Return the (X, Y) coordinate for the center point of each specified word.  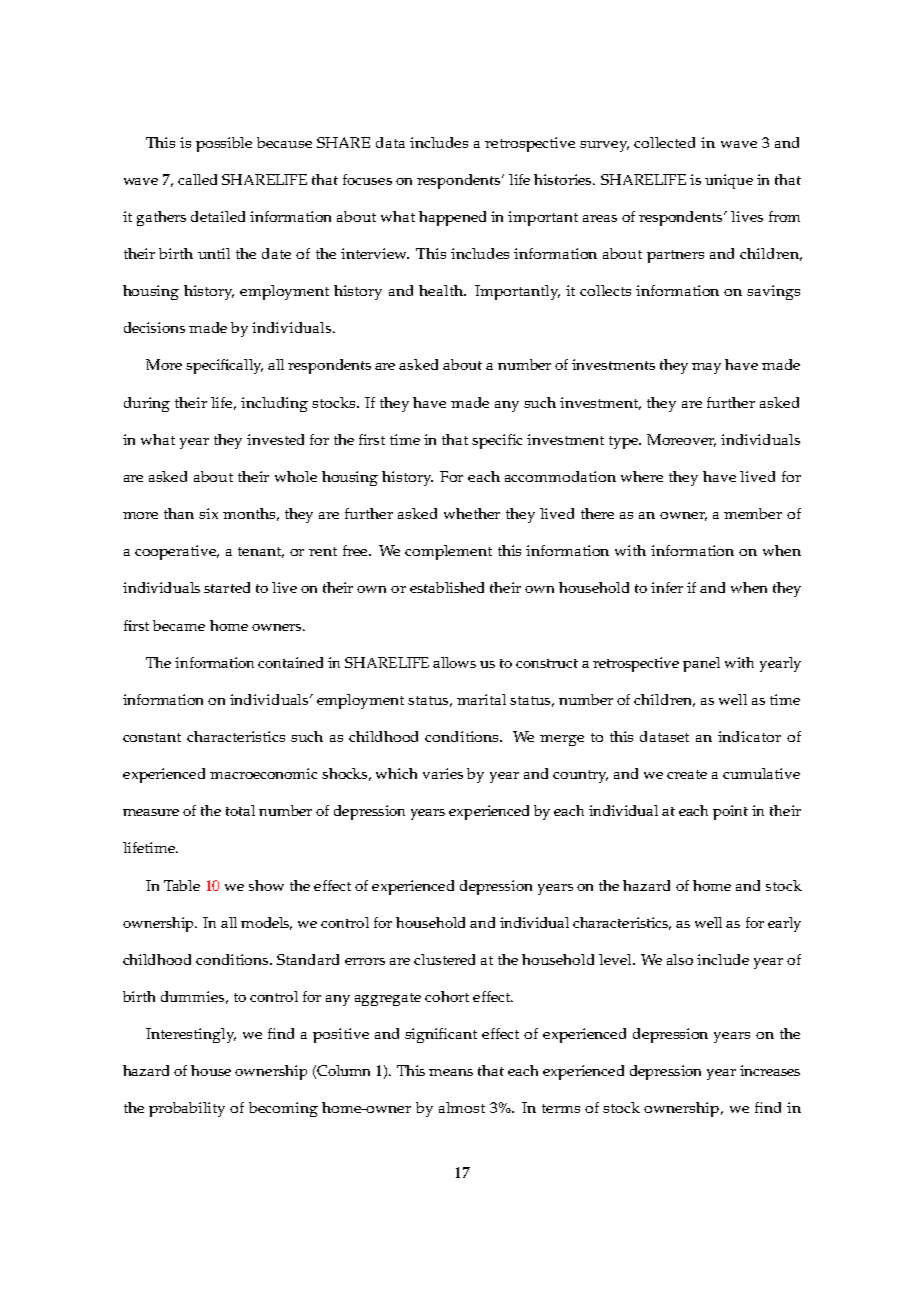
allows (454, 662)
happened (452, 218)
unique (729, 181)
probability (187, 1109)
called (197, 179)
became (179, 625)
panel (701, 664)
